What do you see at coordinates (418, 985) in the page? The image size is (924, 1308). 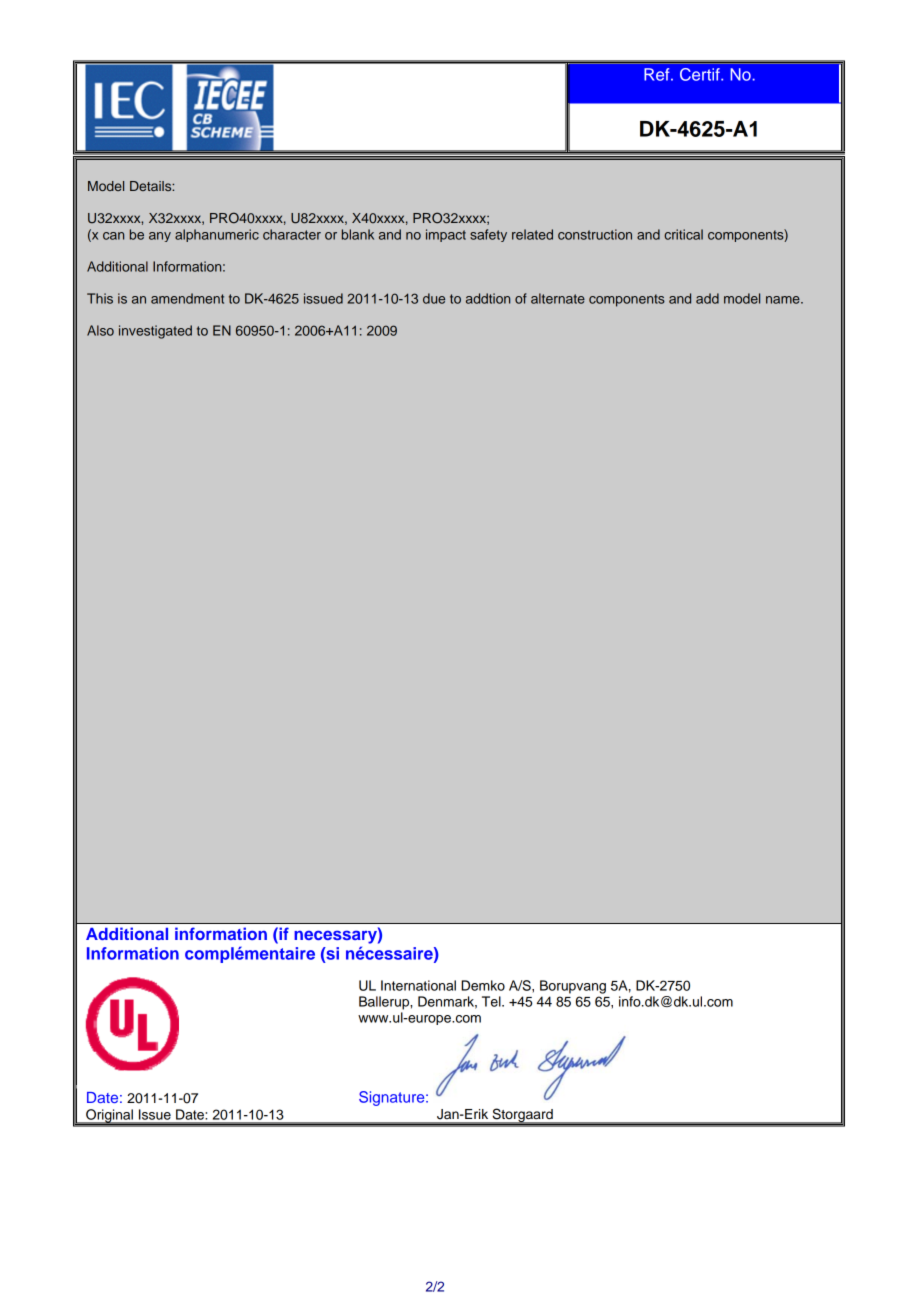 I see `International` at bounding box center [418, 985].
